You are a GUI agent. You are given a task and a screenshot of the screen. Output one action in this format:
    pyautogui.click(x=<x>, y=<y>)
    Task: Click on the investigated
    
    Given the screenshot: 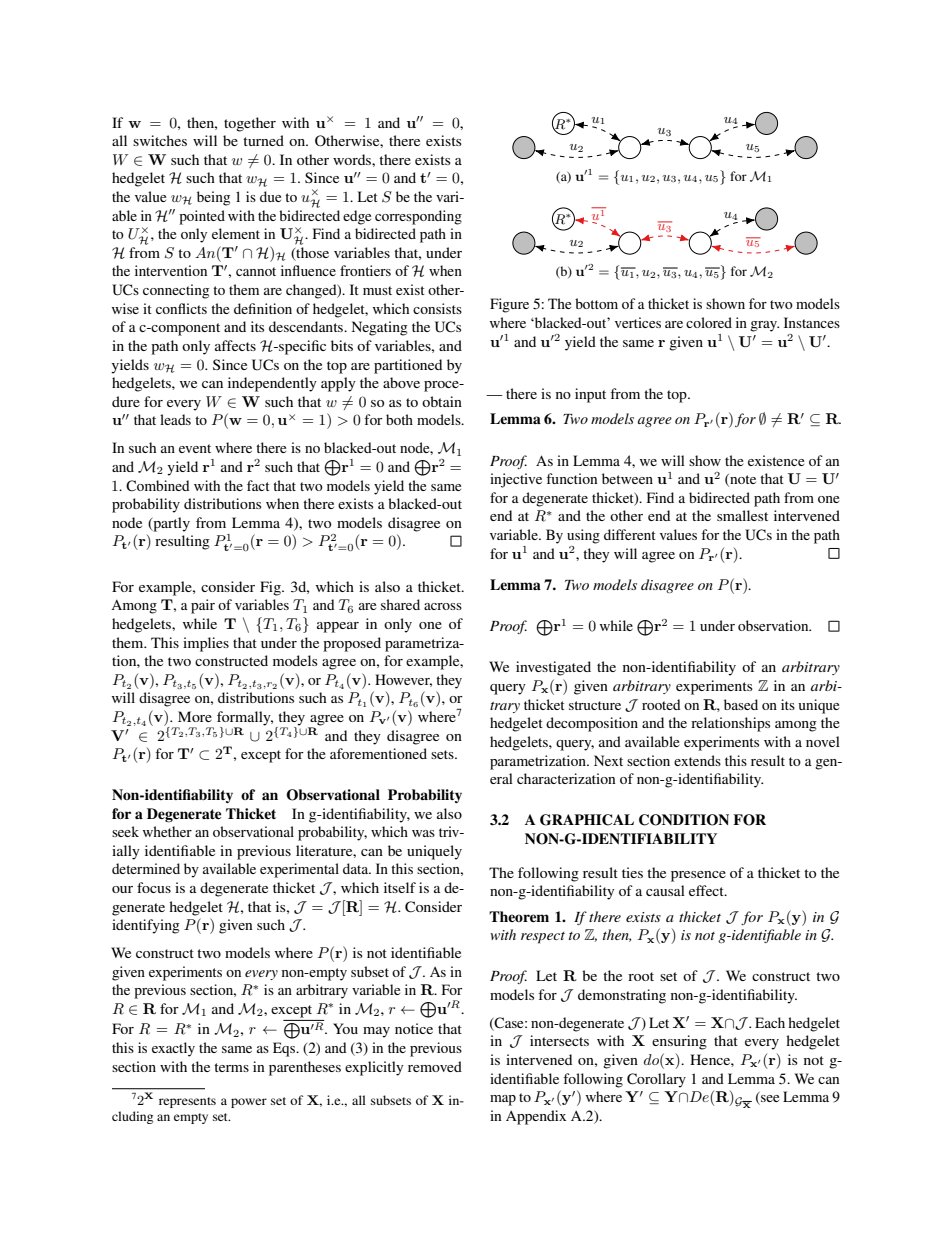 What is the action you would take?
    pyautogui.click(x=553, y=668)
